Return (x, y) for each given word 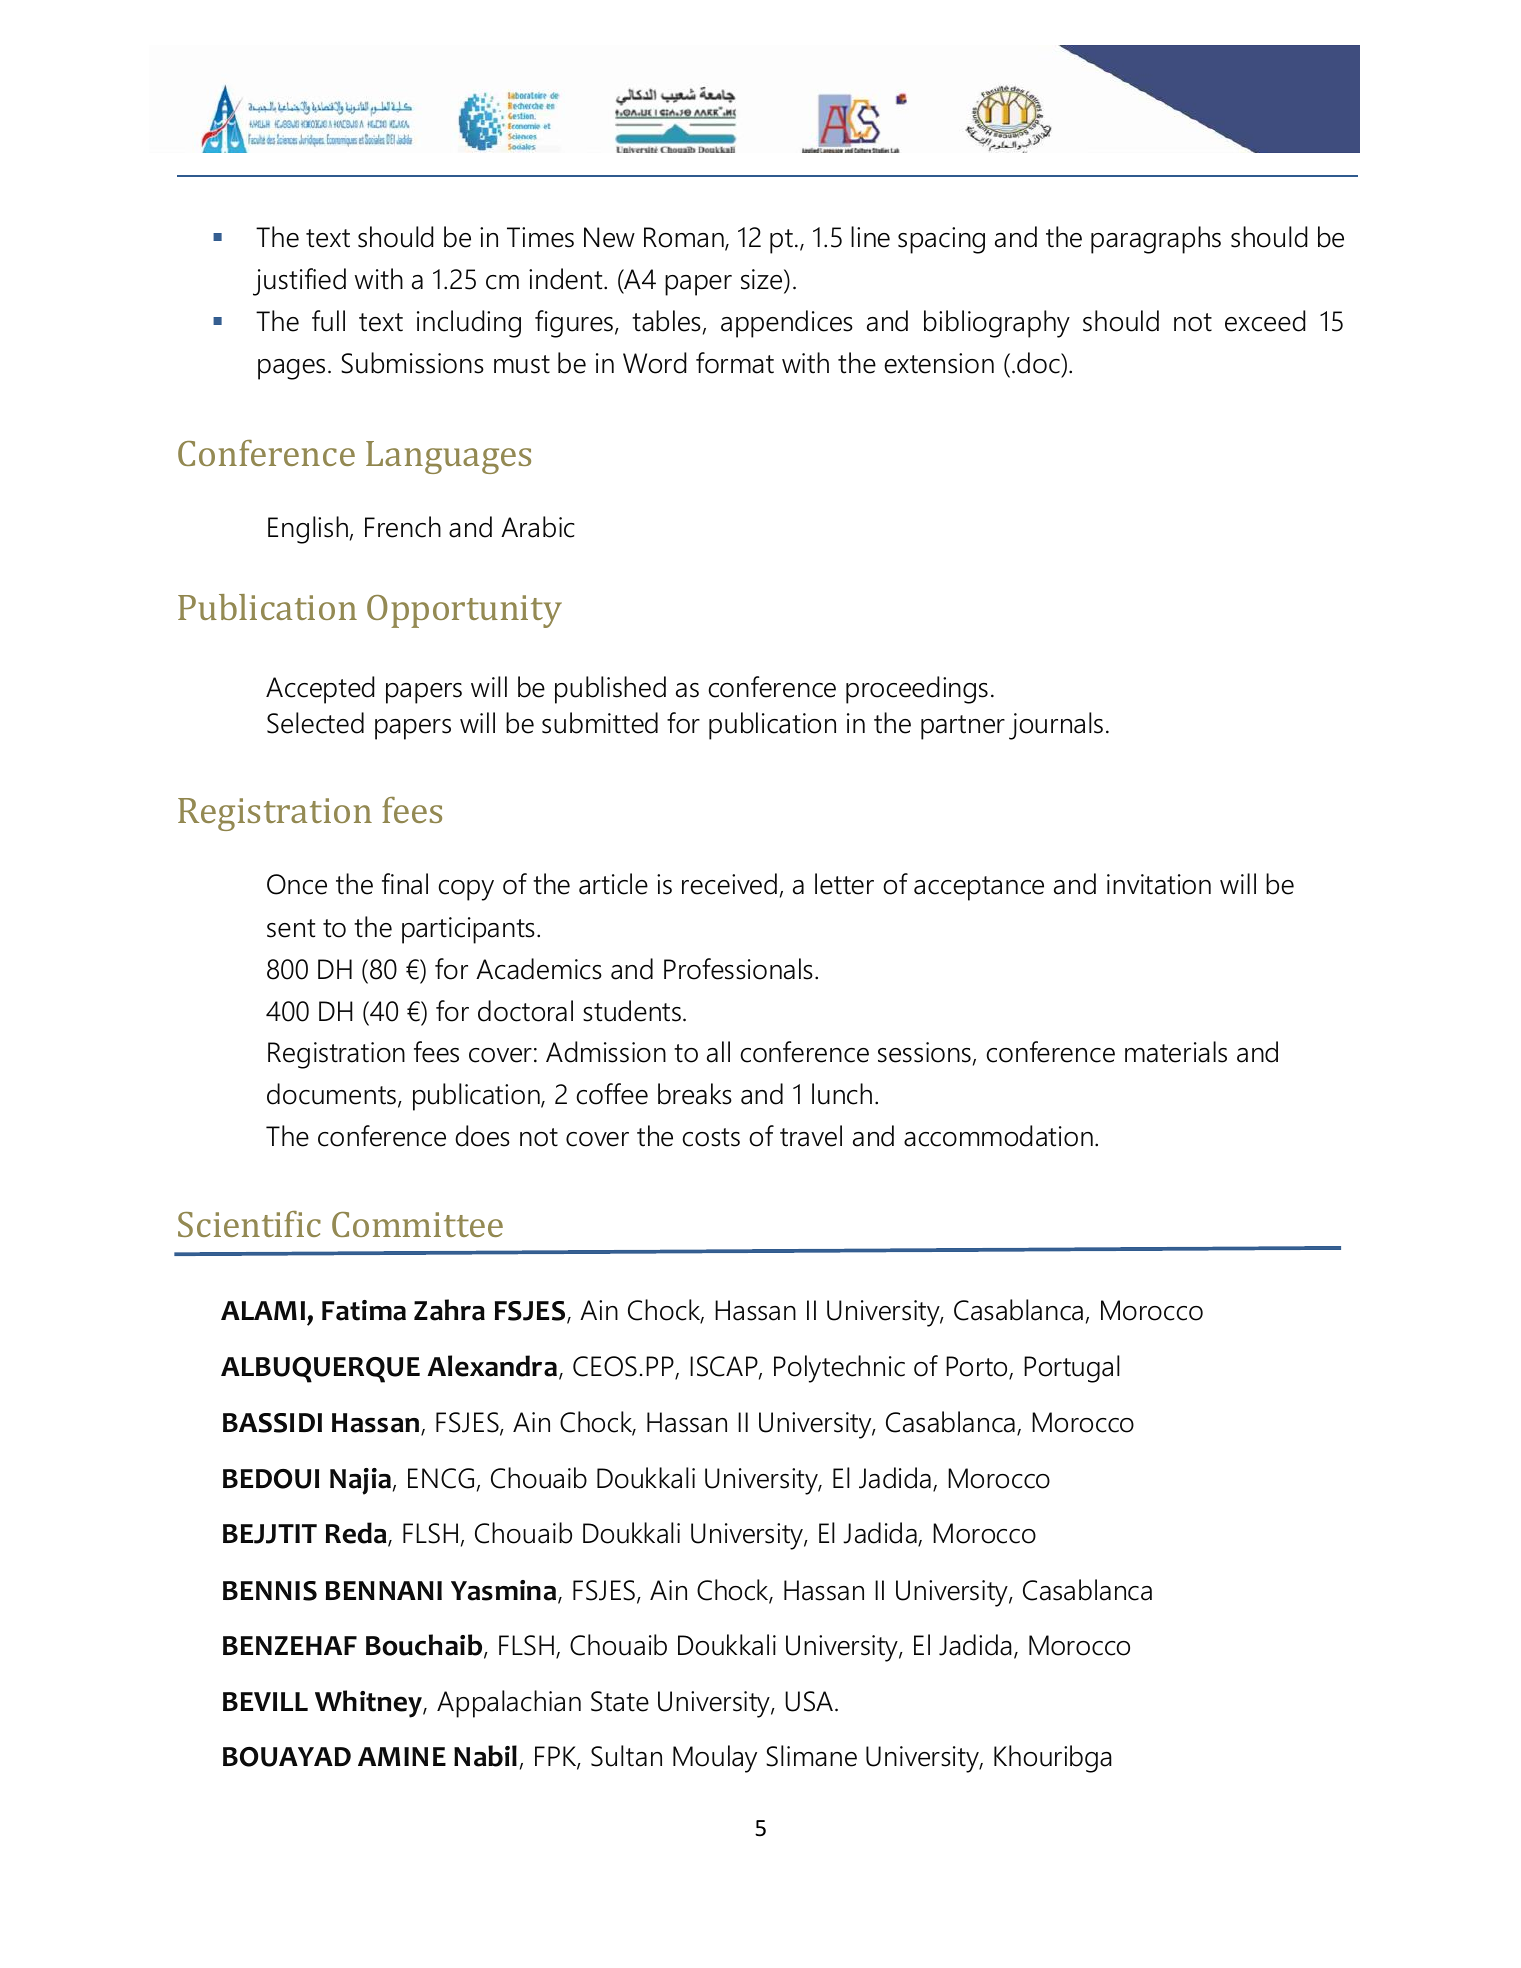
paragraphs (1156, 240)
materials (1176, 1052)
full (328, 321)
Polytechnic (839, 1369)
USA (809, 1701)
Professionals (738, 969)
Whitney (369, 1704)
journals (1056, 726)
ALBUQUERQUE (320, 1370)
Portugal (1072, 1369)
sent (291, 928)
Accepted (320, 690)
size (763, 279)
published (610, 690)
